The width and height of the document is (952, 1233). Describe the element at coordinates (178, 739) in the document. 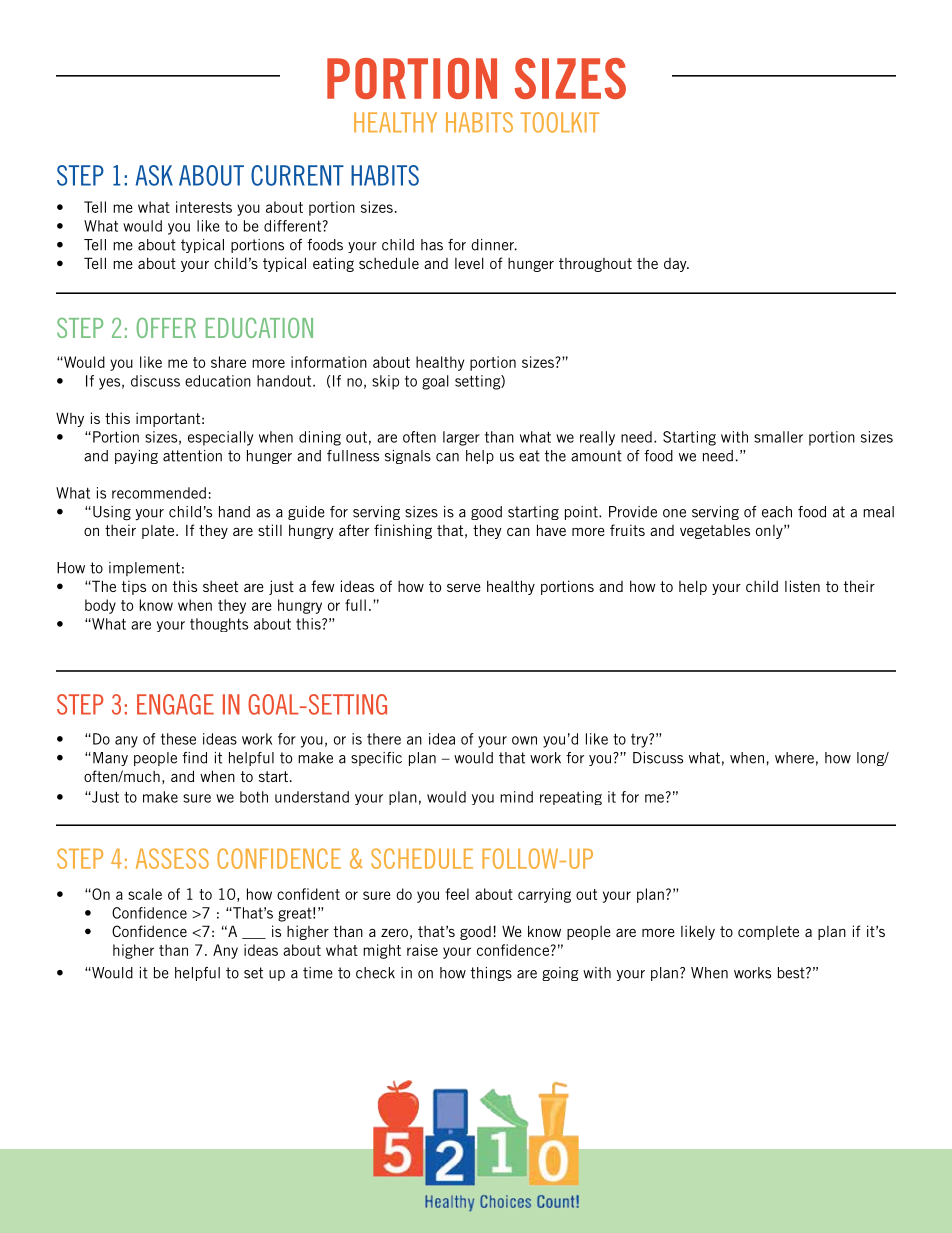

I see `these` at that location.
